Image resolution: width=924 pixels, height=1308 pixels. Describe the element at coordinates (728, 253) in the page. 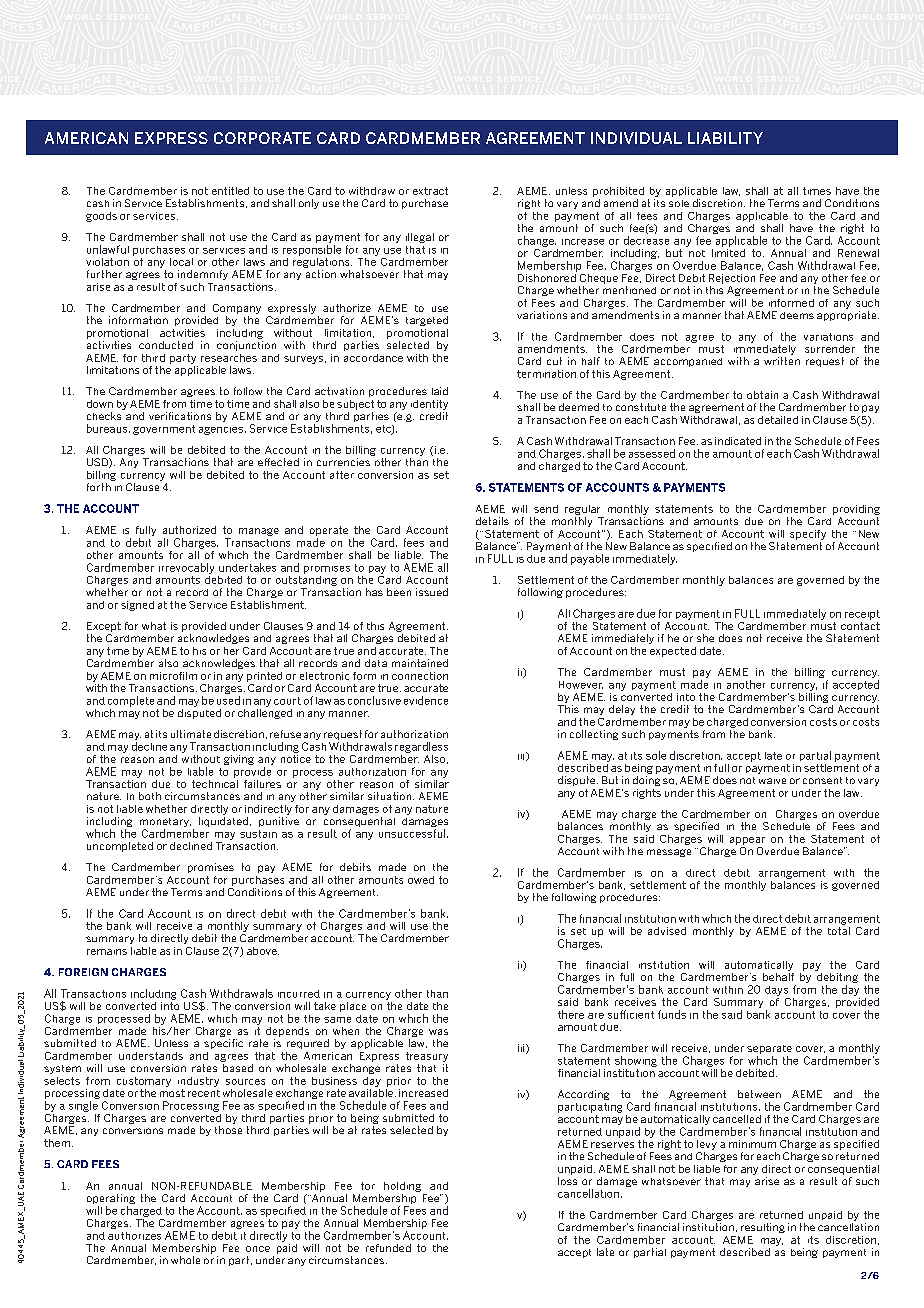

I see `limited` at that location.
